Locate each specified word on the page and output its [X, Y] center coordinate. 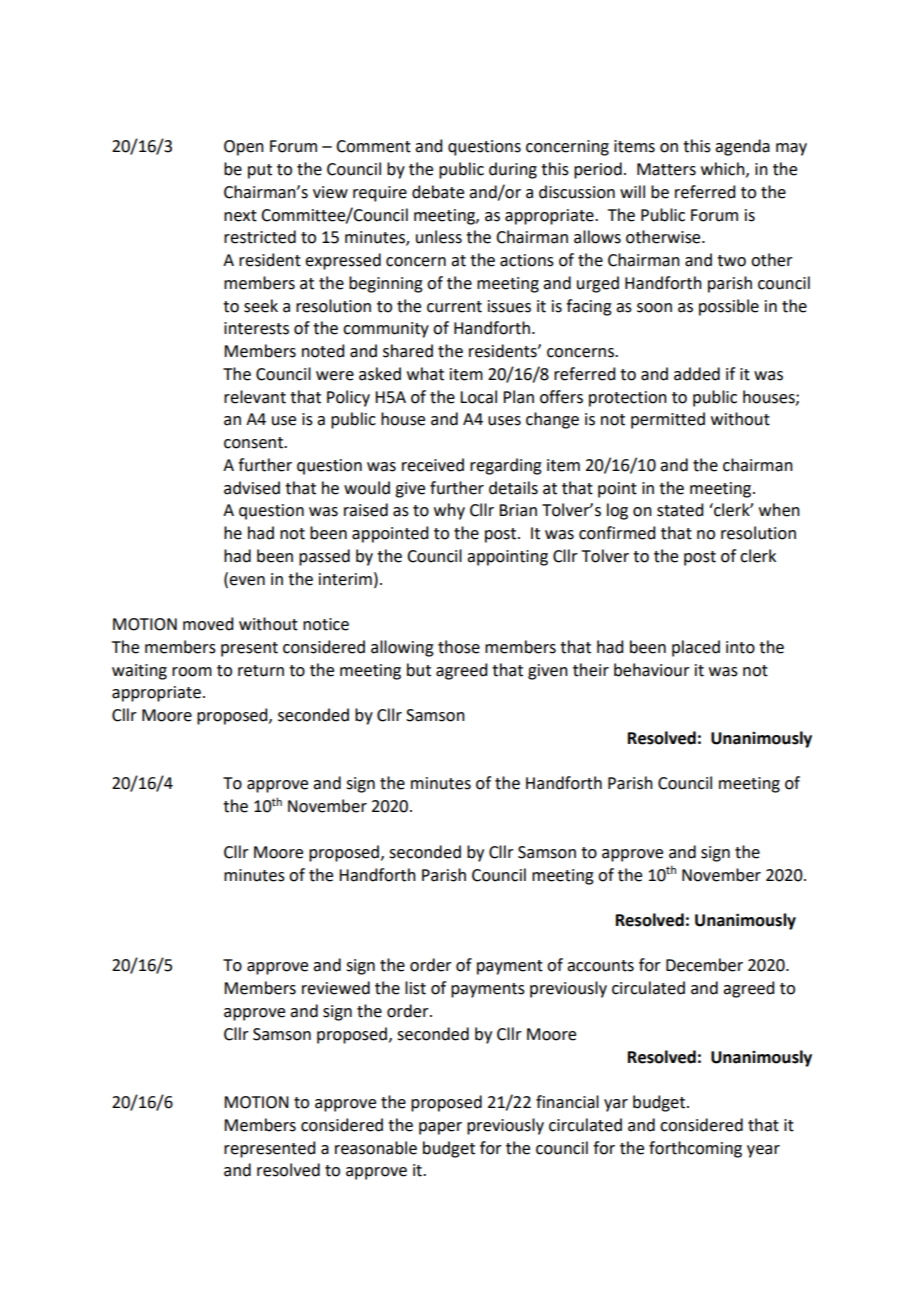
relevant [255, 397]
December [704, 965]
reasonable [376, 1148]
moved [208, 624]
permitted [668, 420]
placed [696, 648]
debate [438, 192]
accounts [600, 966]
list [415, 988]
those [459, 647]
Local [478, 397]
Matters [666, 169]
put [260, 171]
